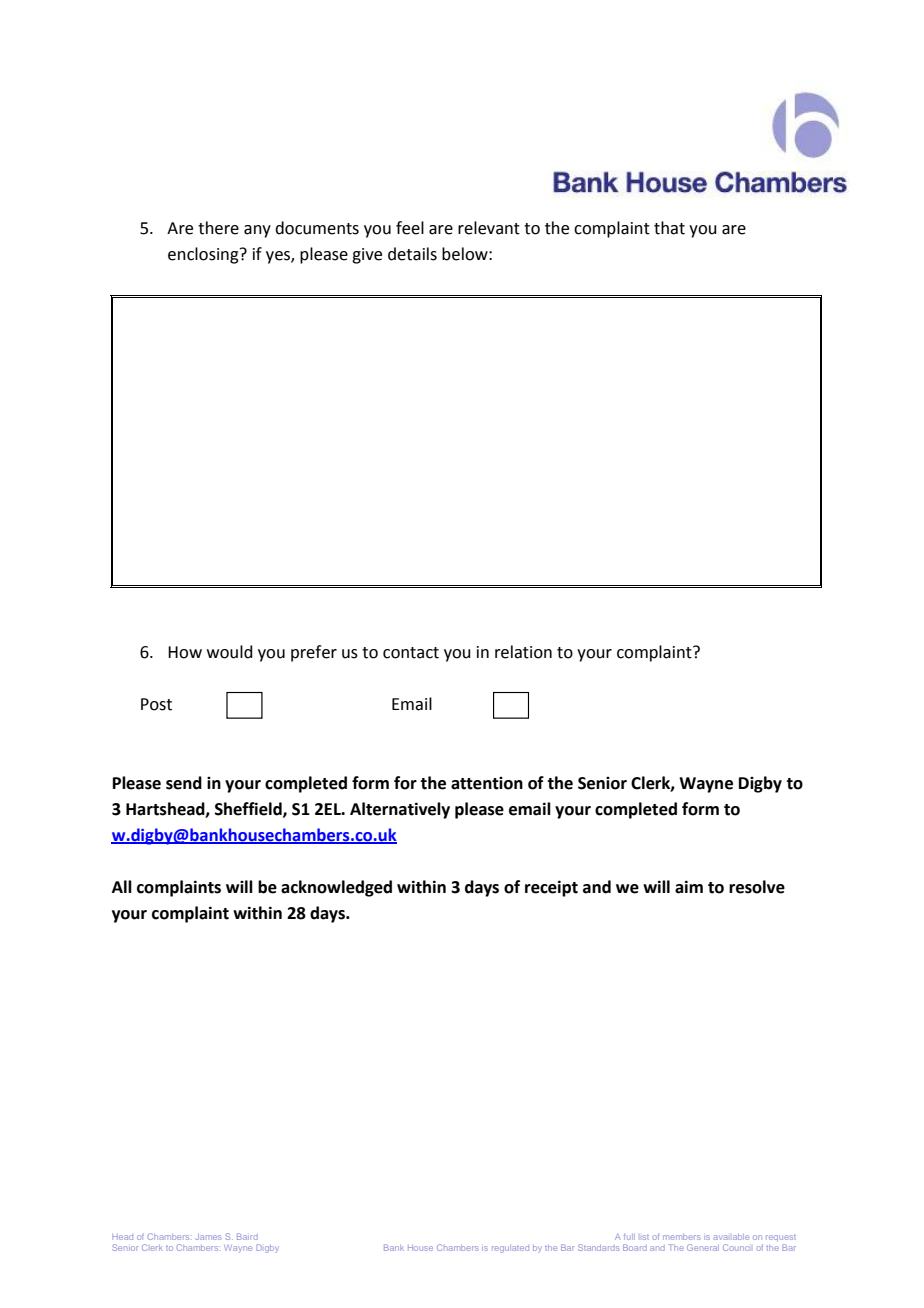 The image size is (924, 1308). What do you see at coordinates (412, 254) in the document?
I see `details` at bounding box center [412, 254].
